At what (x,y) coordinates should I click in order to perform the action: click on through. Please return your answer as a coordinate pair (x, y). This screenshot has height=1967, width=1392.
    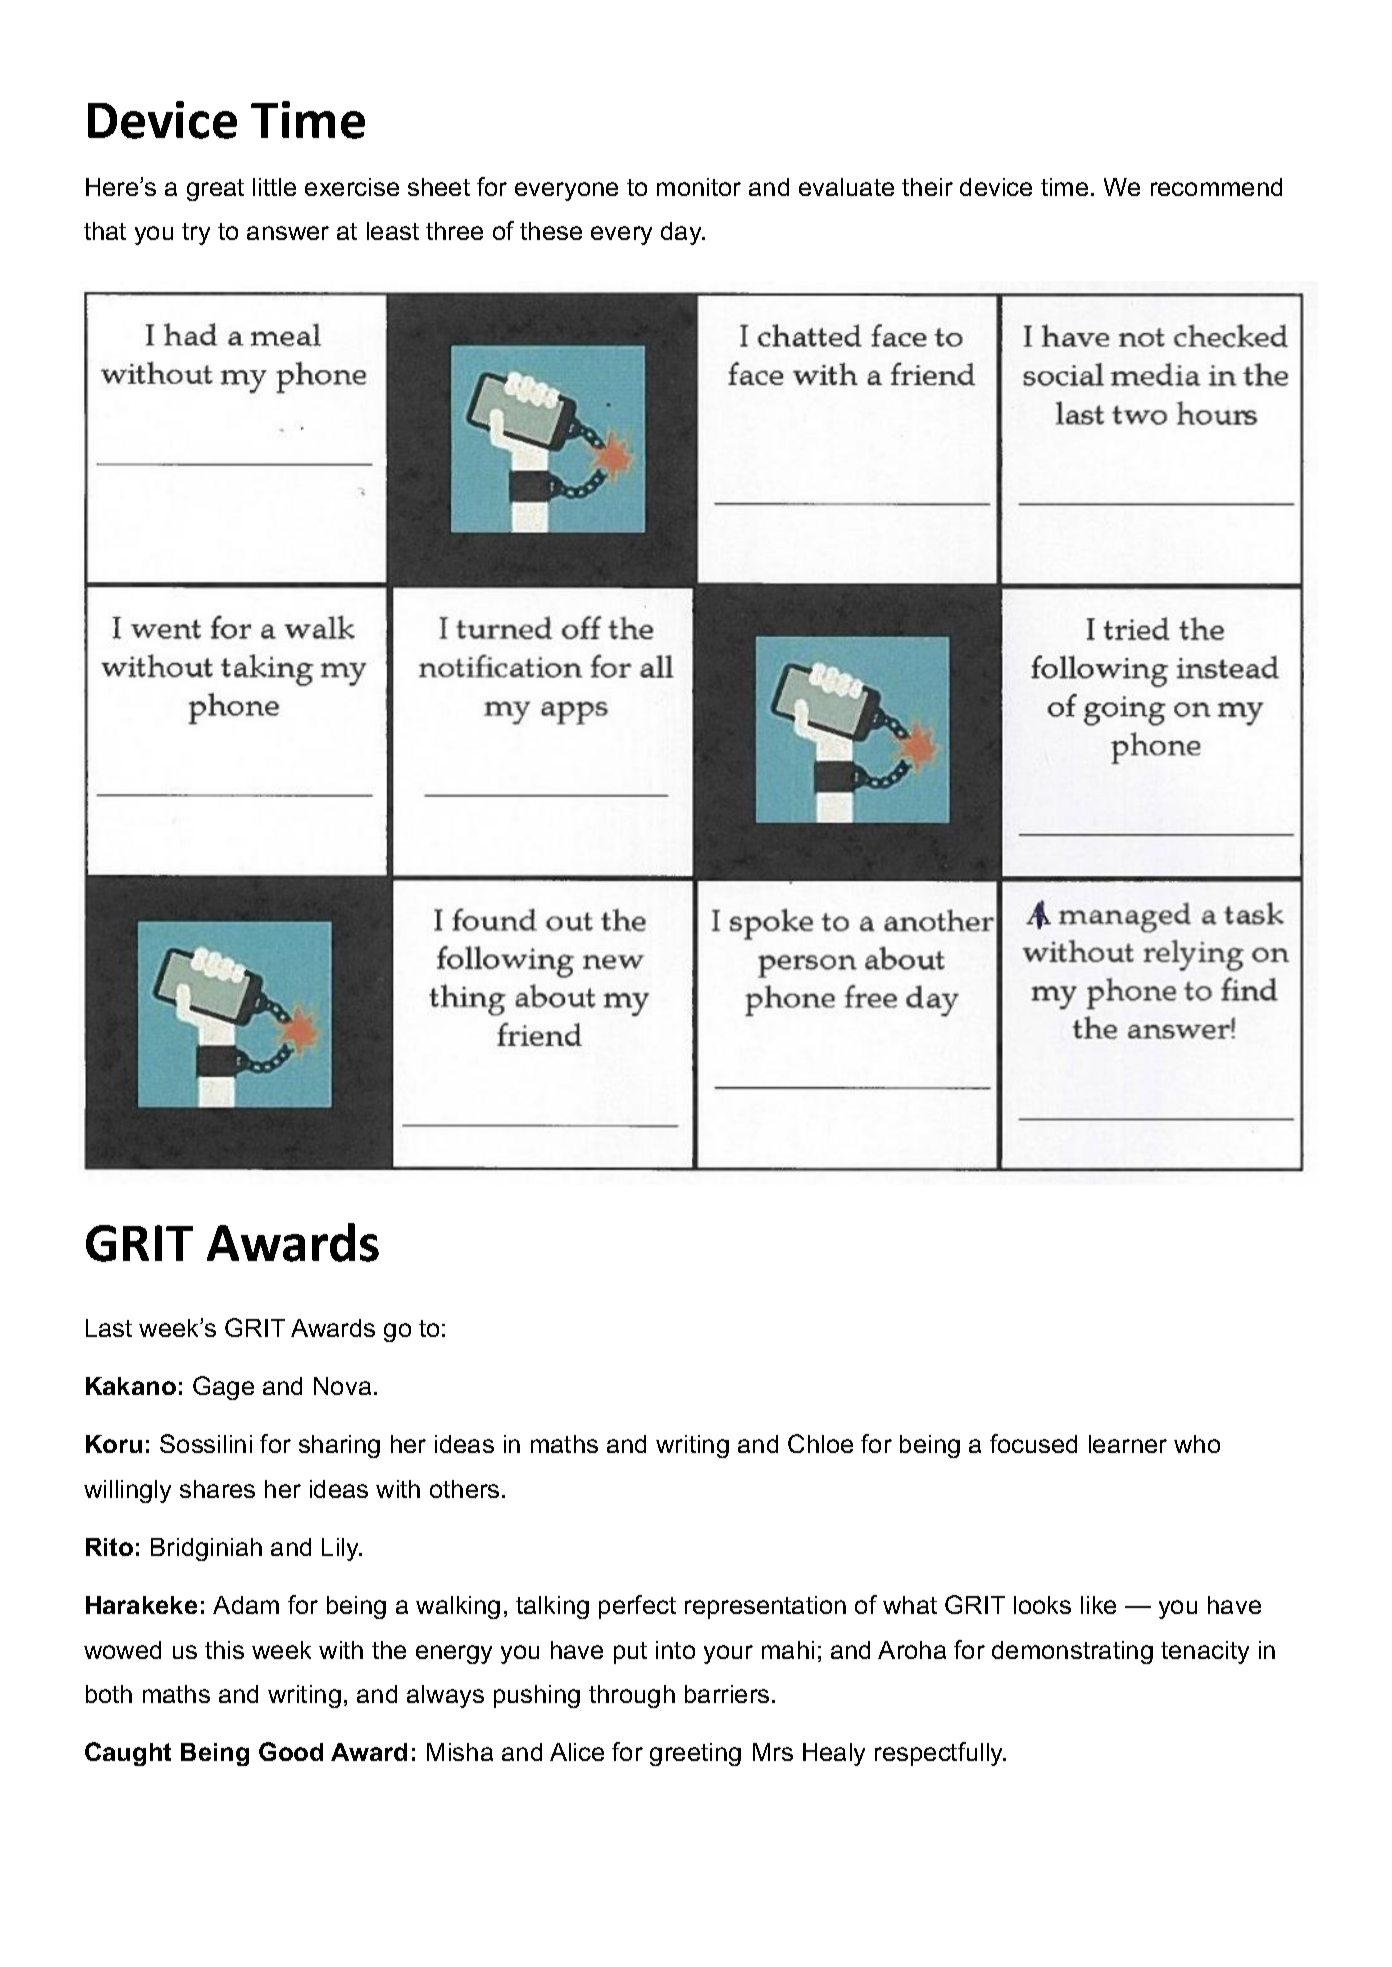
    Looking at the image, I should click on (632, 1696).
